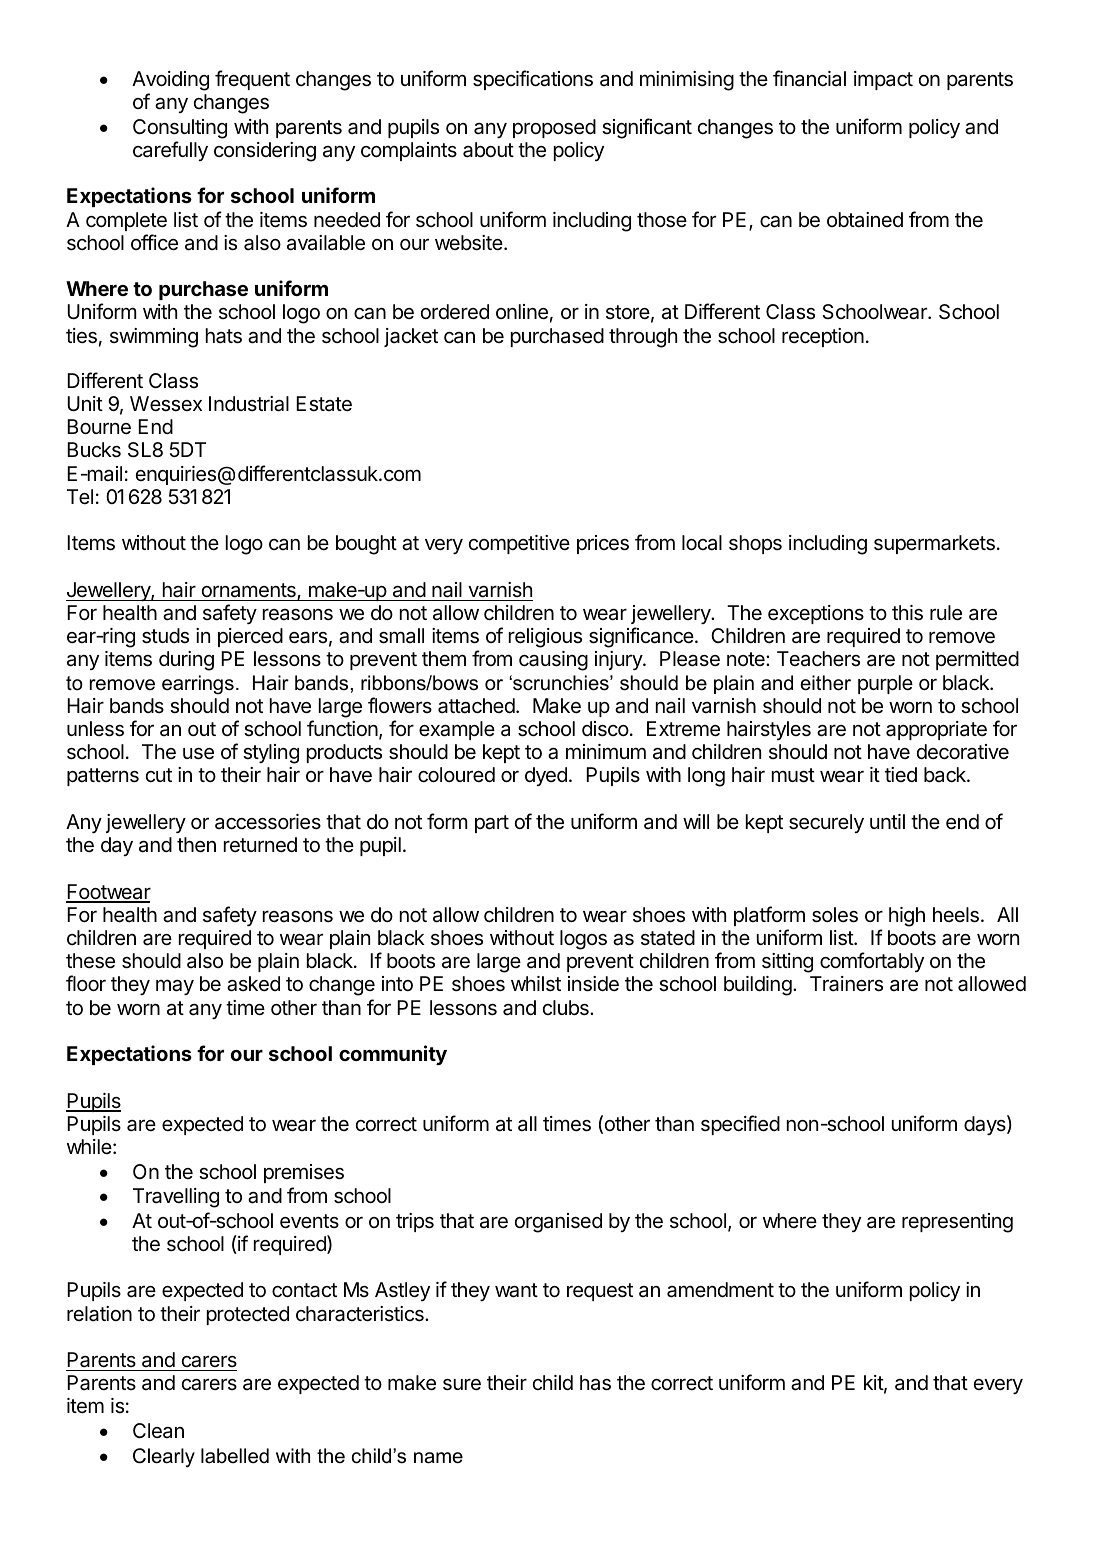  What do you see at coordinates (165, 636) in the document?
I see `studs` at bounding box center [165, 636].
